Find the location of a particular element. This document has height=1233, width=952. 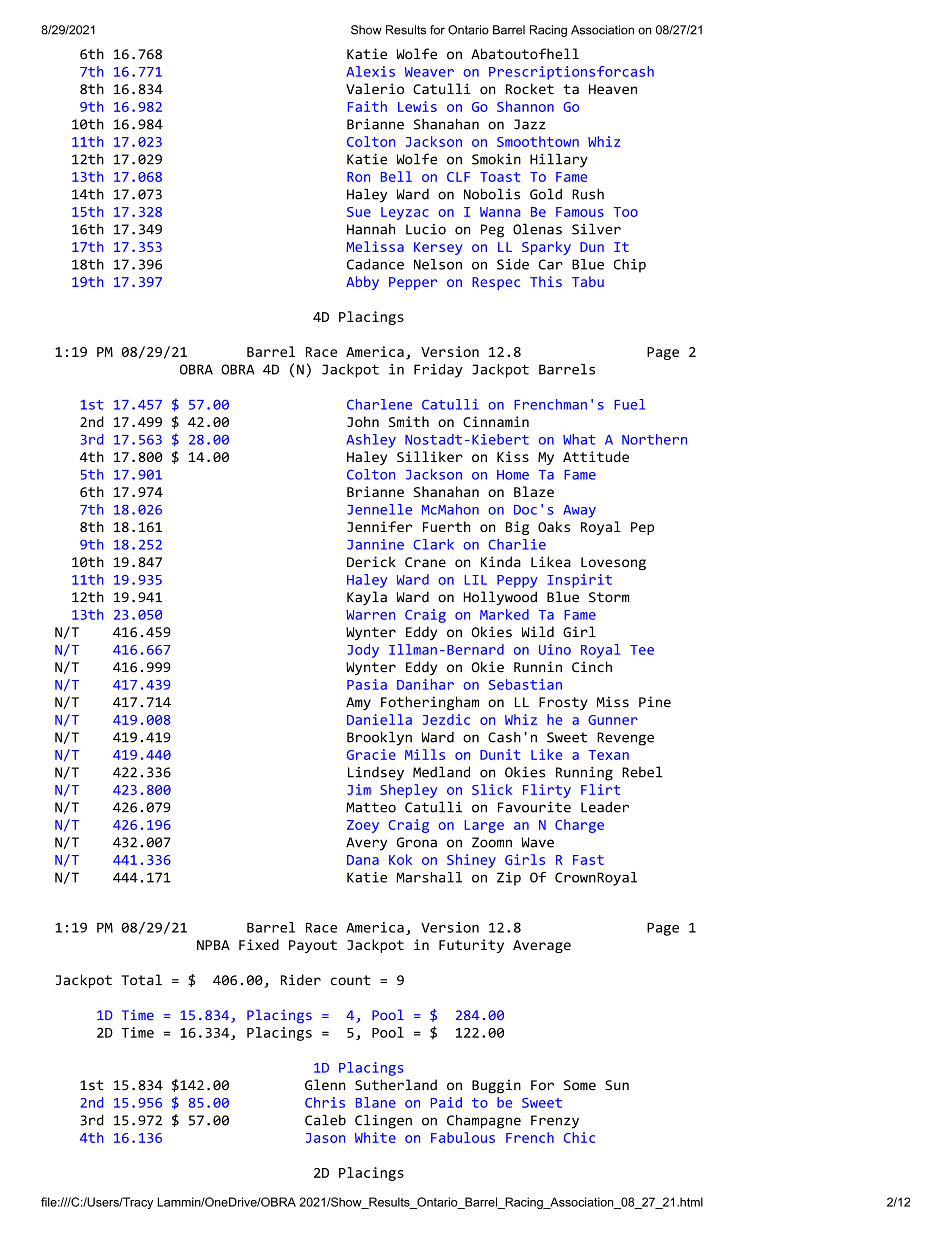

Away is located at coordinates (579, 511).
